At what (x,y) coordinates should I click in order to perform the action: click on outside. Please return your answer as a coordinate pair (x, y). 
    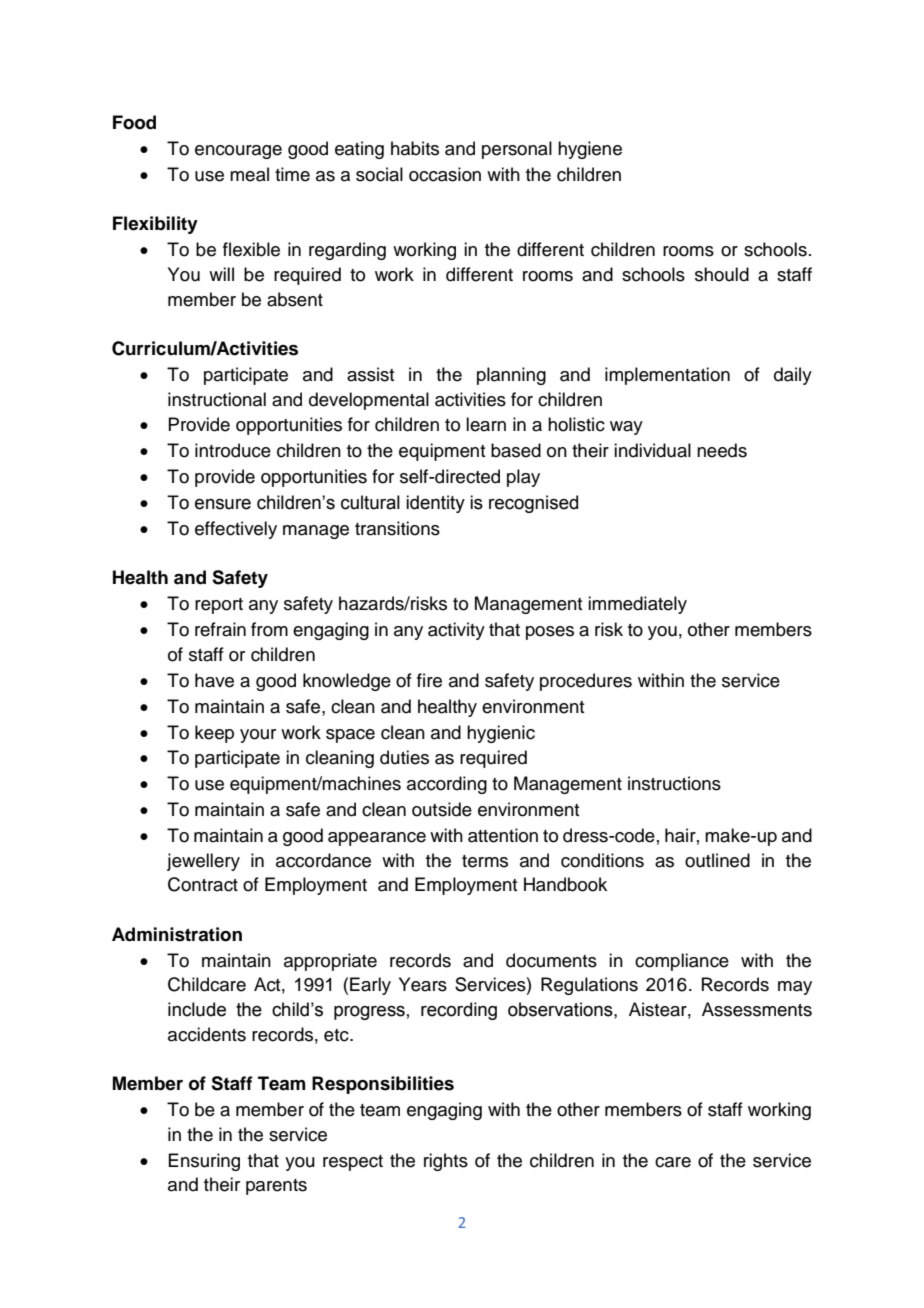
    Looking at the image, I should click on (442, 809).
